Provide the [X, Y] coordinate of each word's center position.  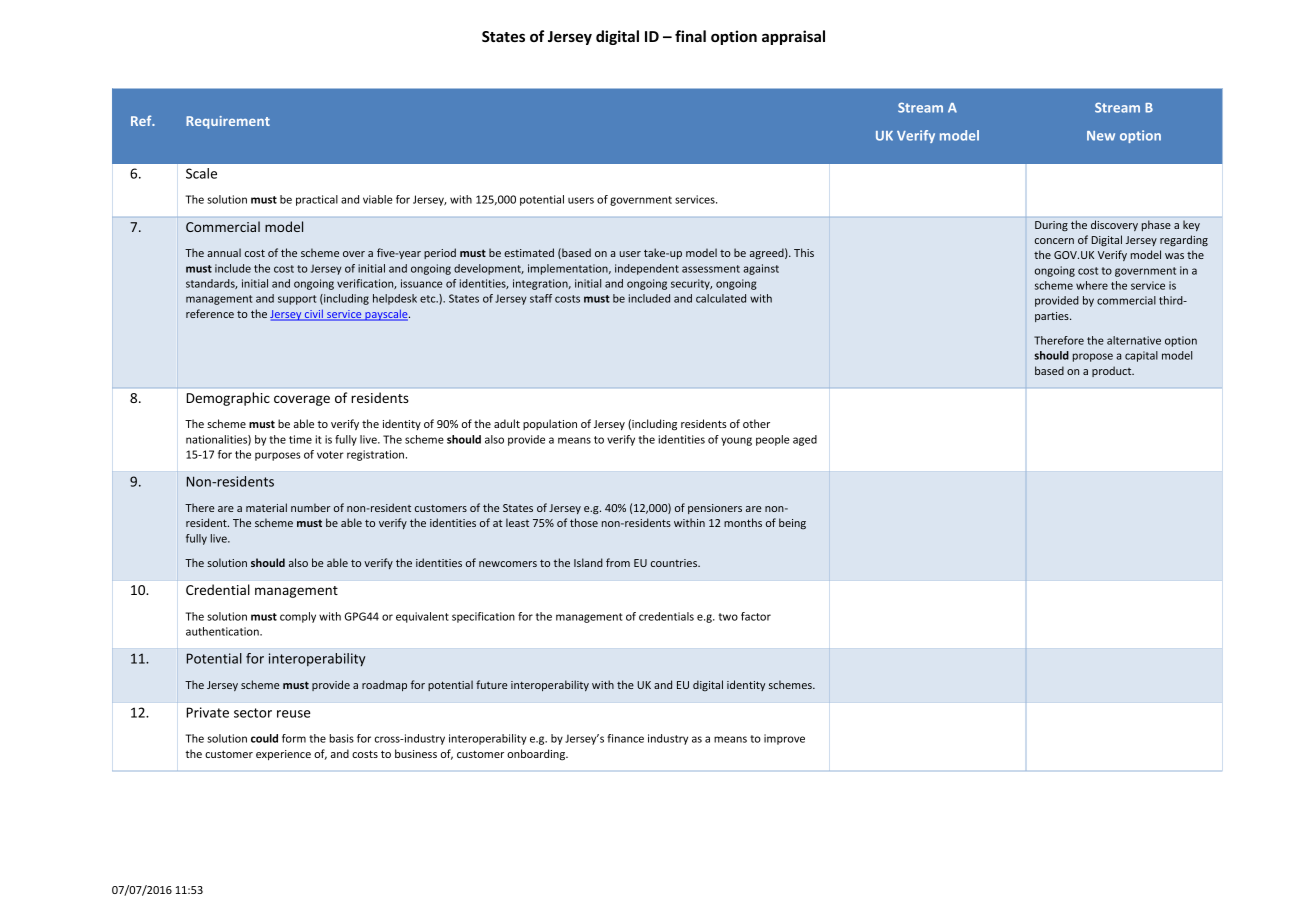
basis [342, 738]
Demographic [228, 399]
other [756, 423]
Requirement [228, 122]
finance [625, 738]
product [1113, 371]
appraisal [793, 37]
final [690, 36]
